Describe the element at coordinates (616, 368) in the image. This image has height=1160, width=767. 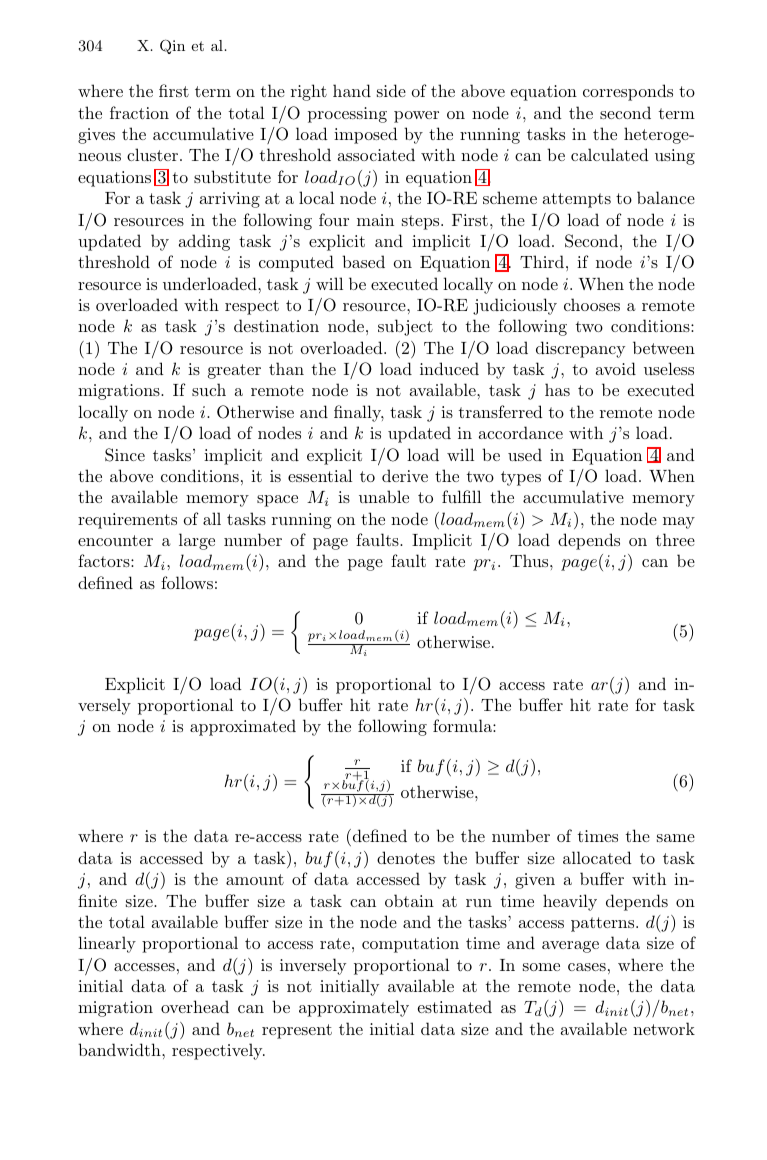
I see `avoid` at that location.
